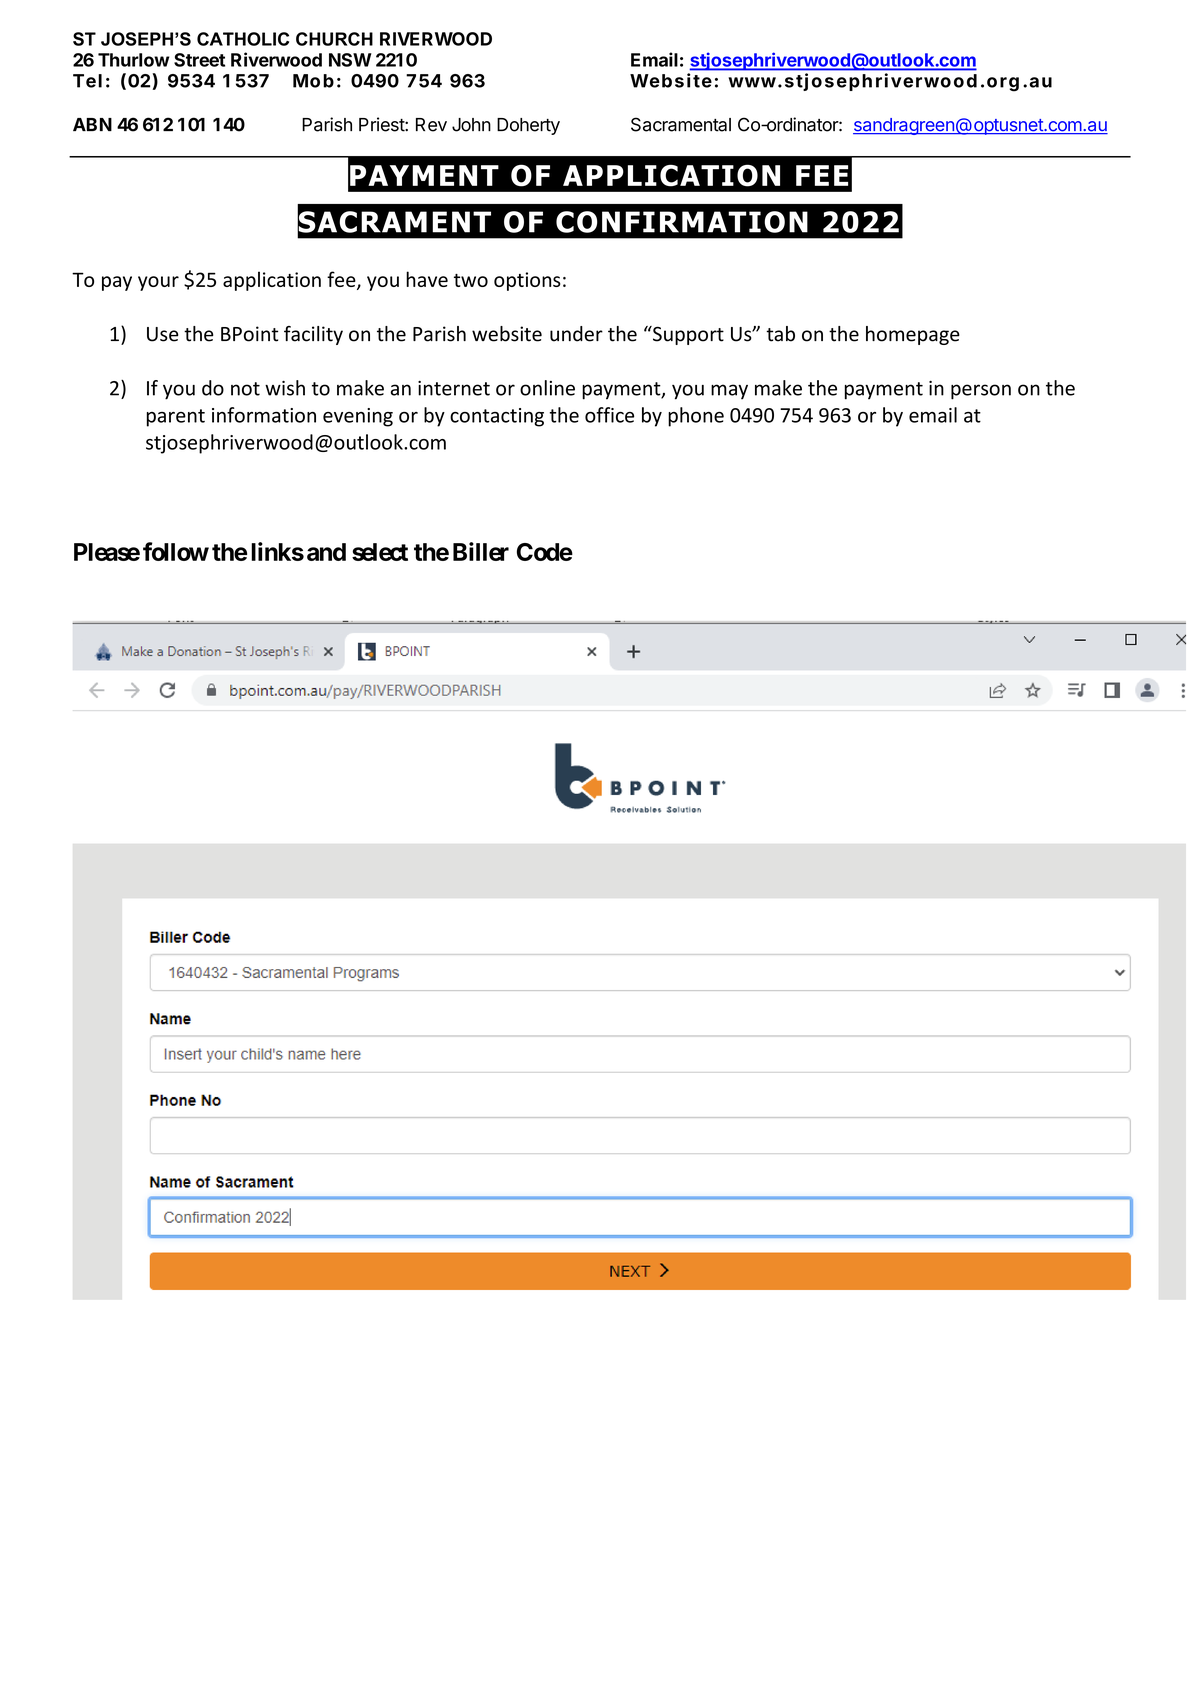  I want to click on your, so click(158, 283).
